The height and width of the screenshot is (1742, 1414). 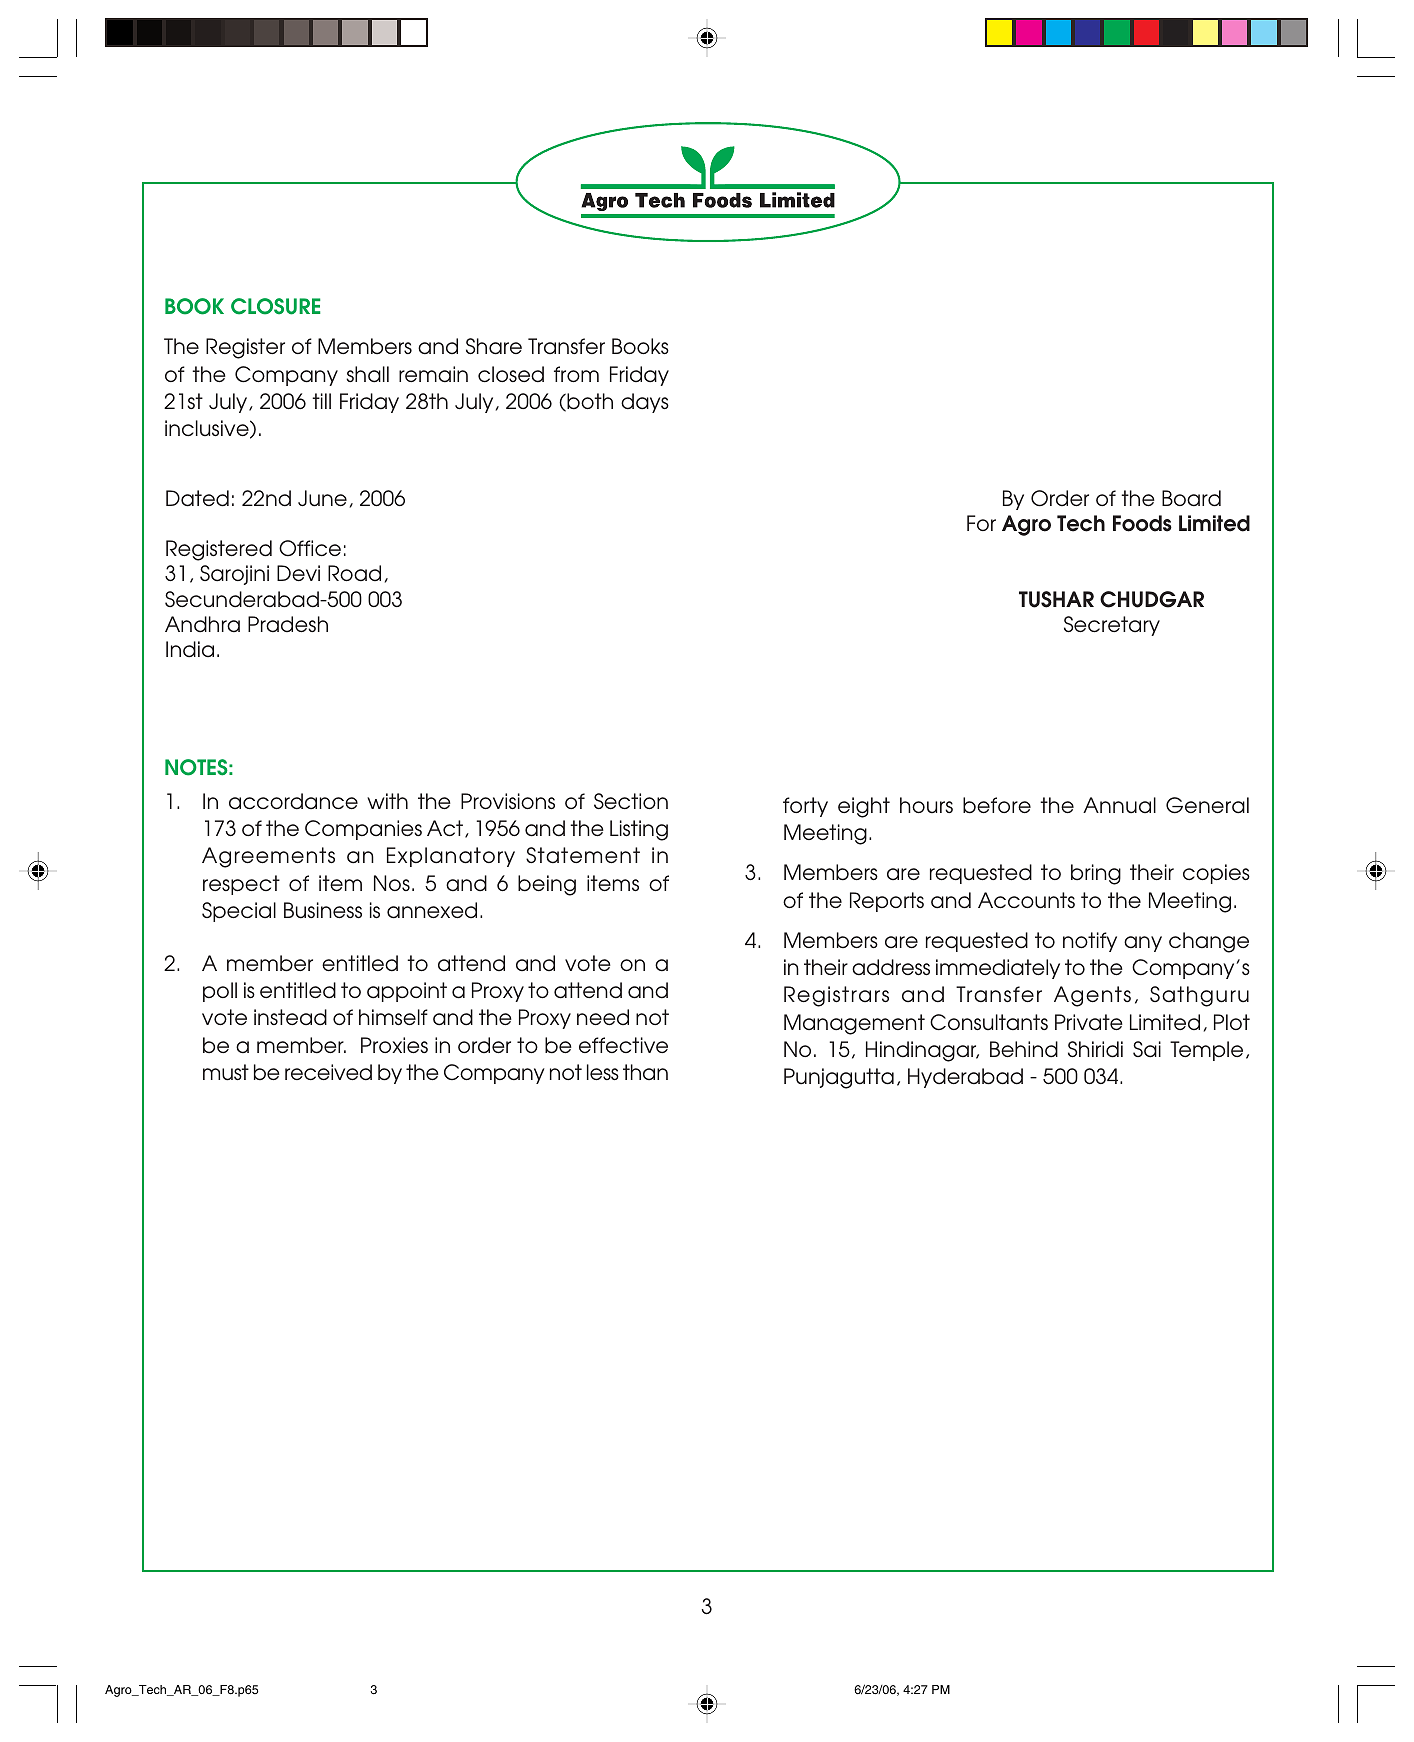 What do you see at coordinates (322, 498) in the screenshot?
I see `June` at bounding box center [322, 498].
